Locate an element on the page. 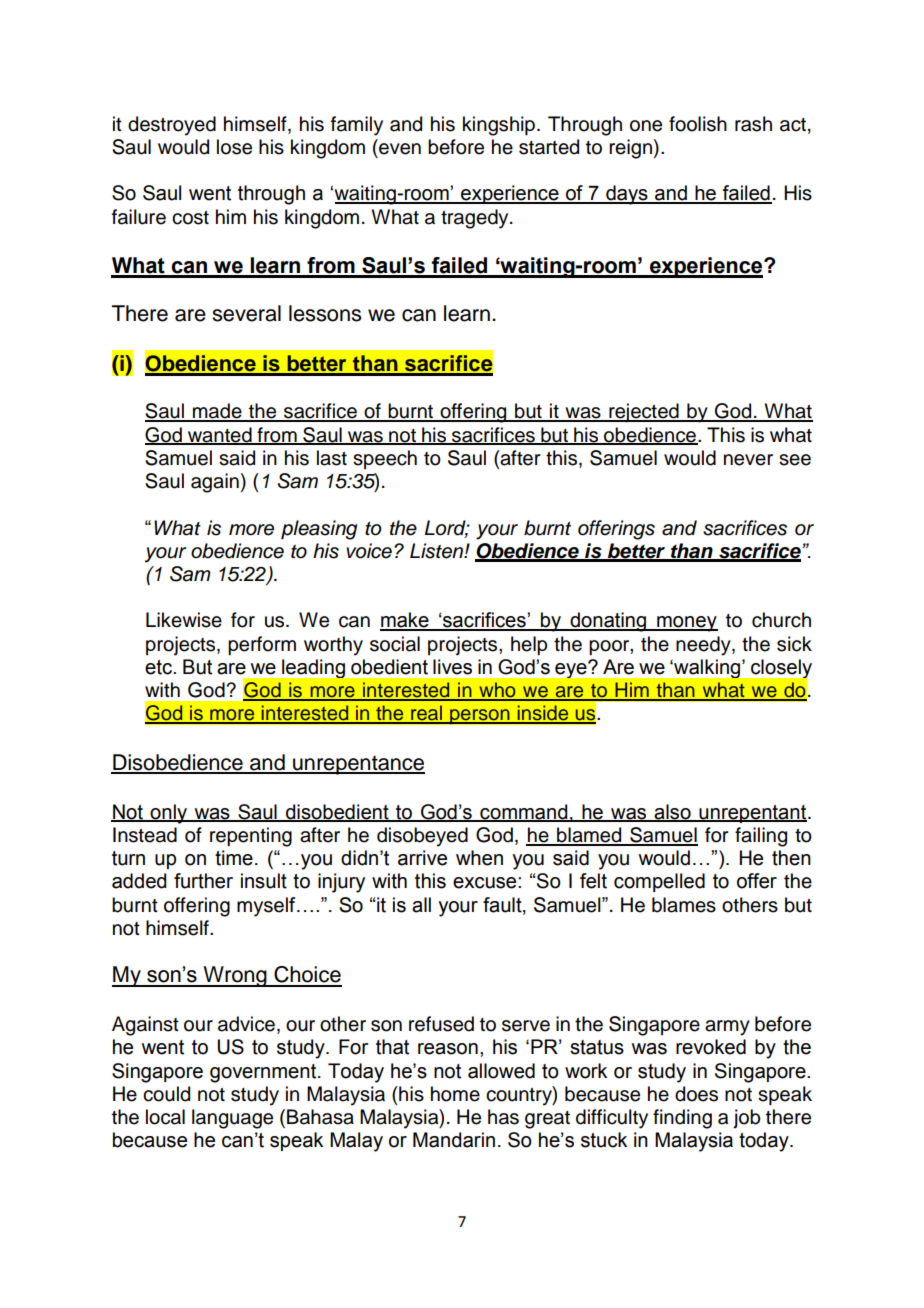  does is located at coordinates (696, 1094).
